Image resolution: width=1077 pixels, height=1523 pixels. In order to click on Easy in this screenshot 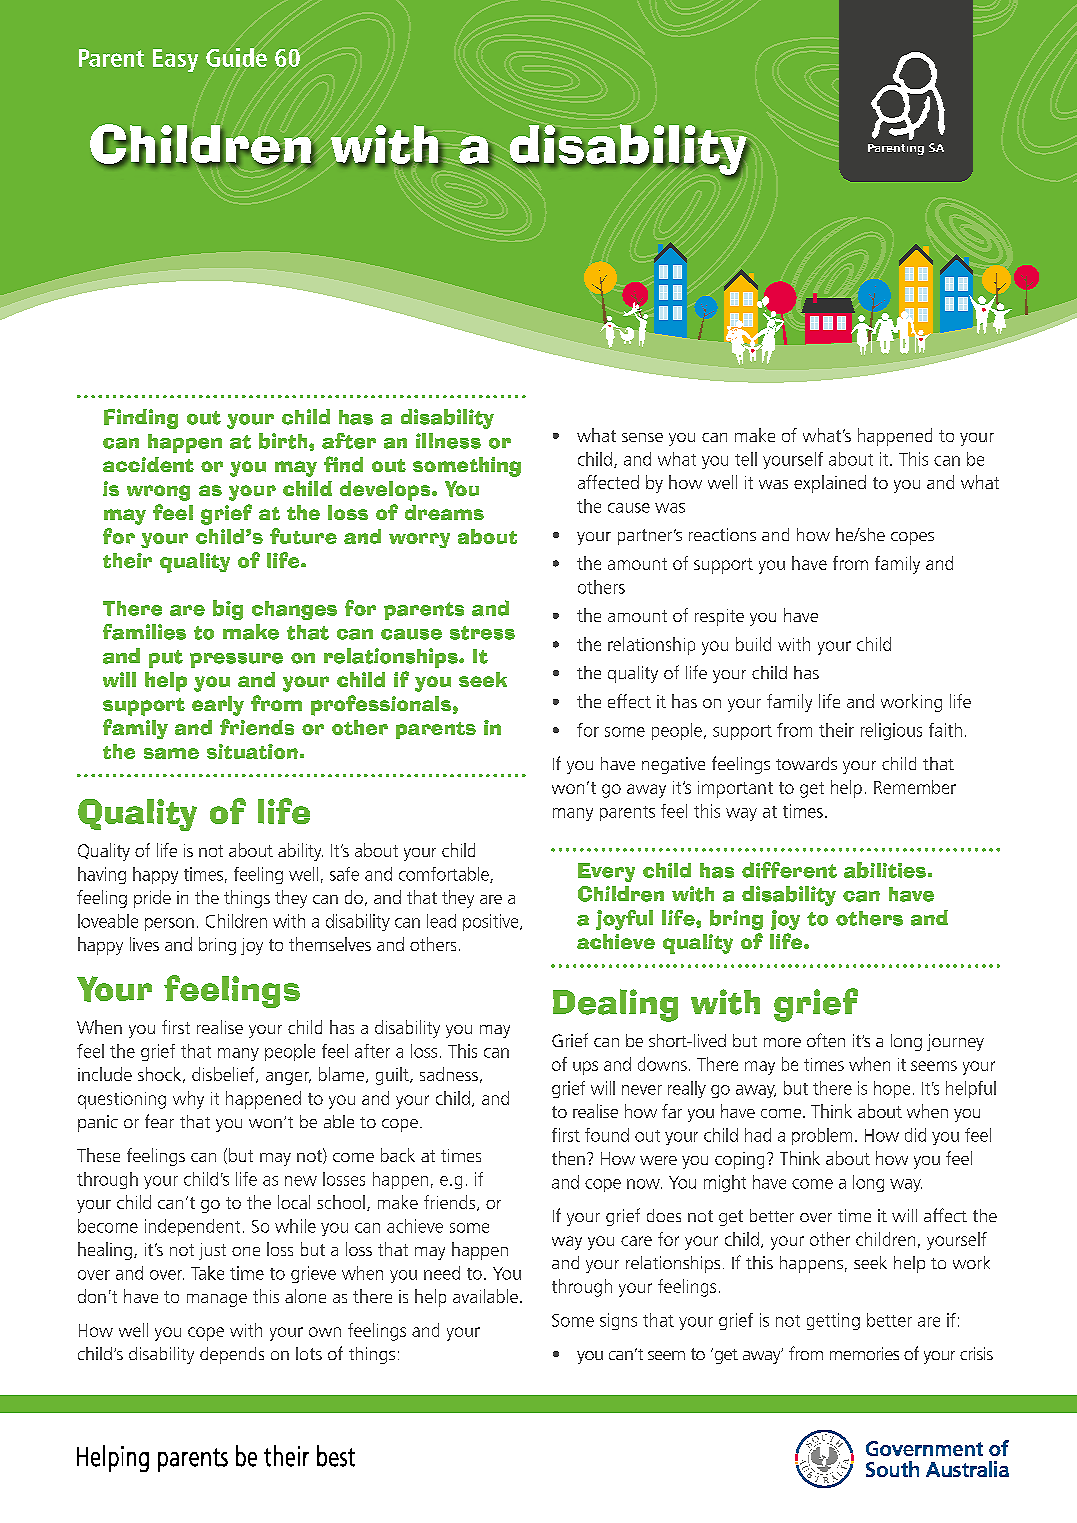, I will do `click(175, 60)`.
